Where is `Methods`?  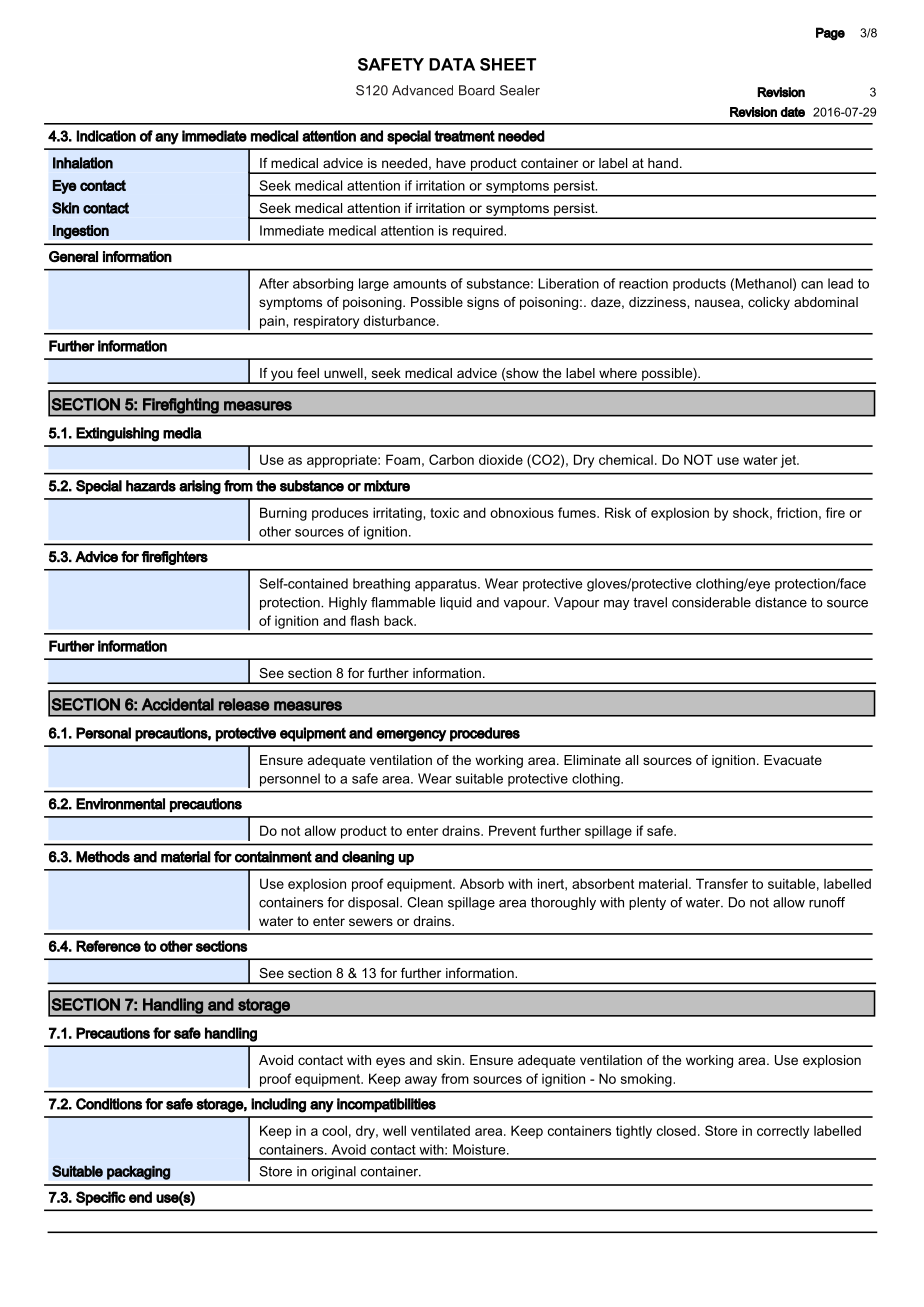 Methods is located at coordinates (103, 857).
